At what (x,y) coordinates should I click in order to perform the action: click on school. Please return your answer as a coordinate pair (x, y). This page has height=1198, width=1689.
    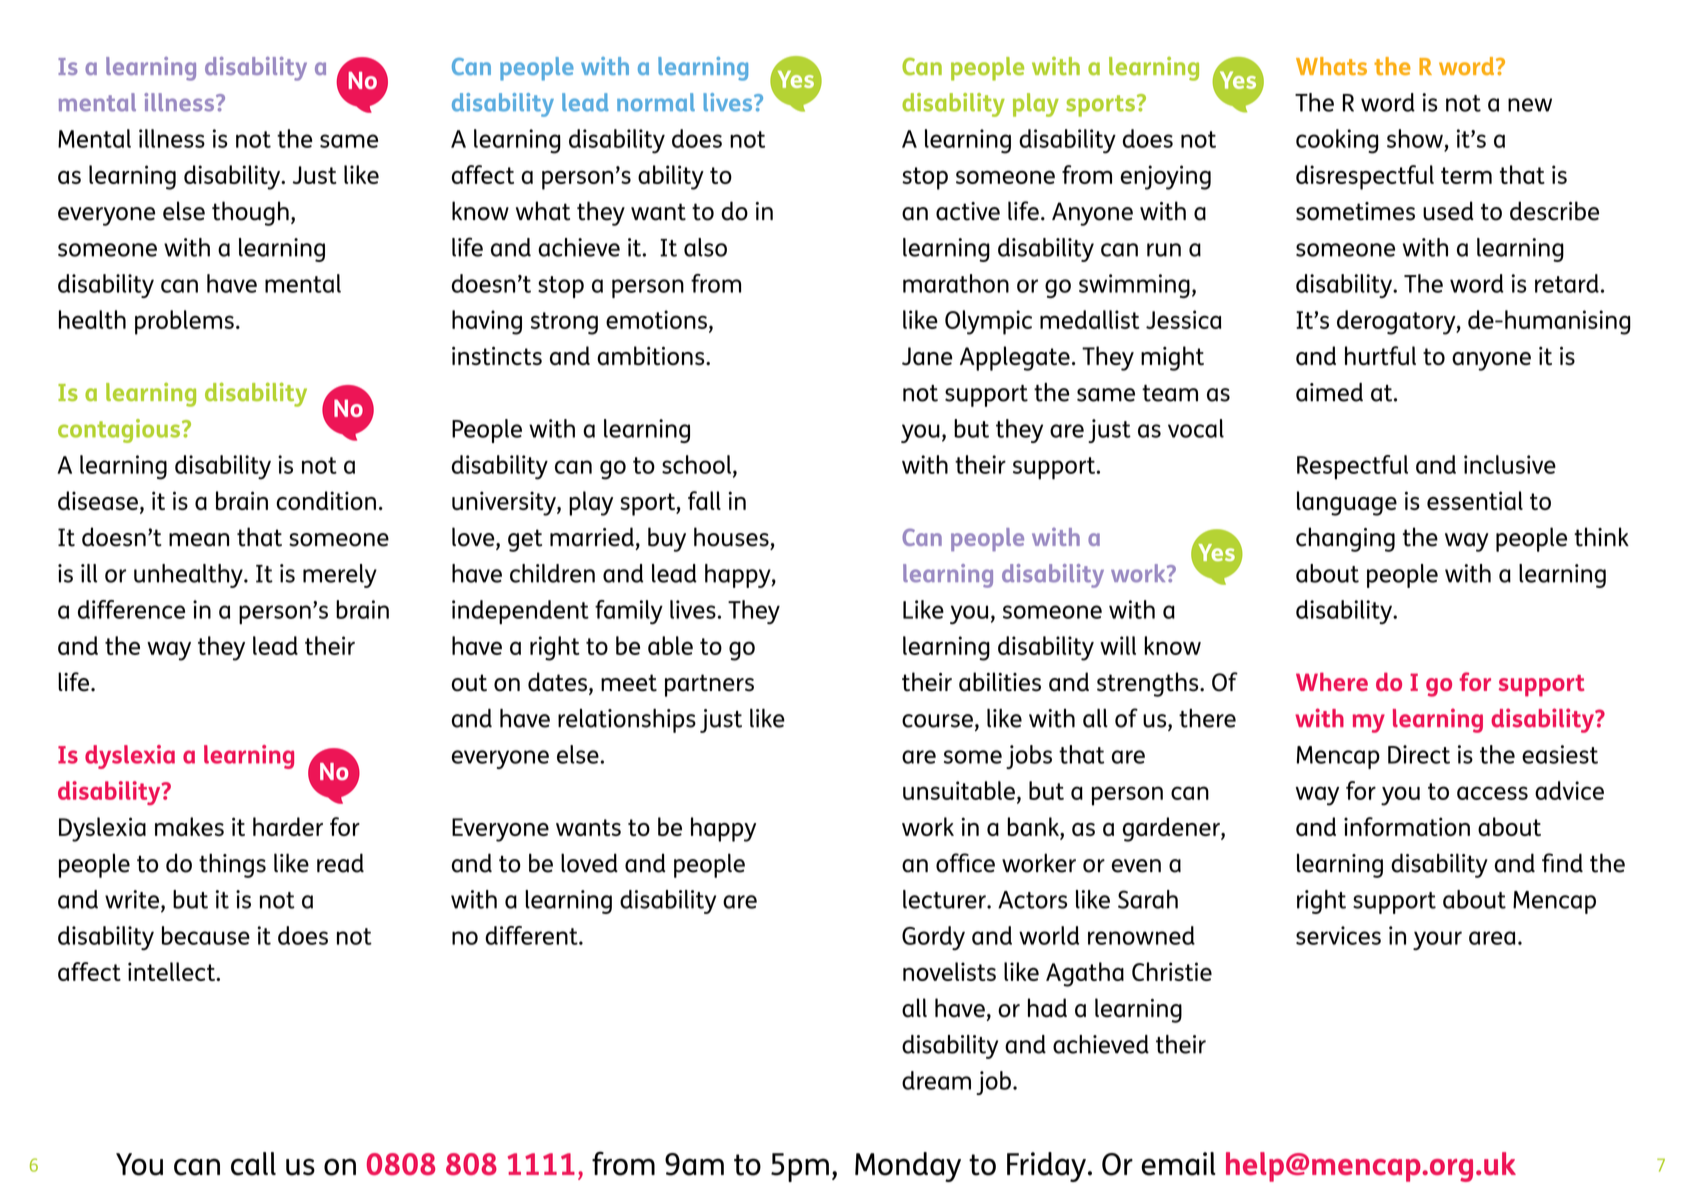
    Looking at the image, I should click on (696, 464).
